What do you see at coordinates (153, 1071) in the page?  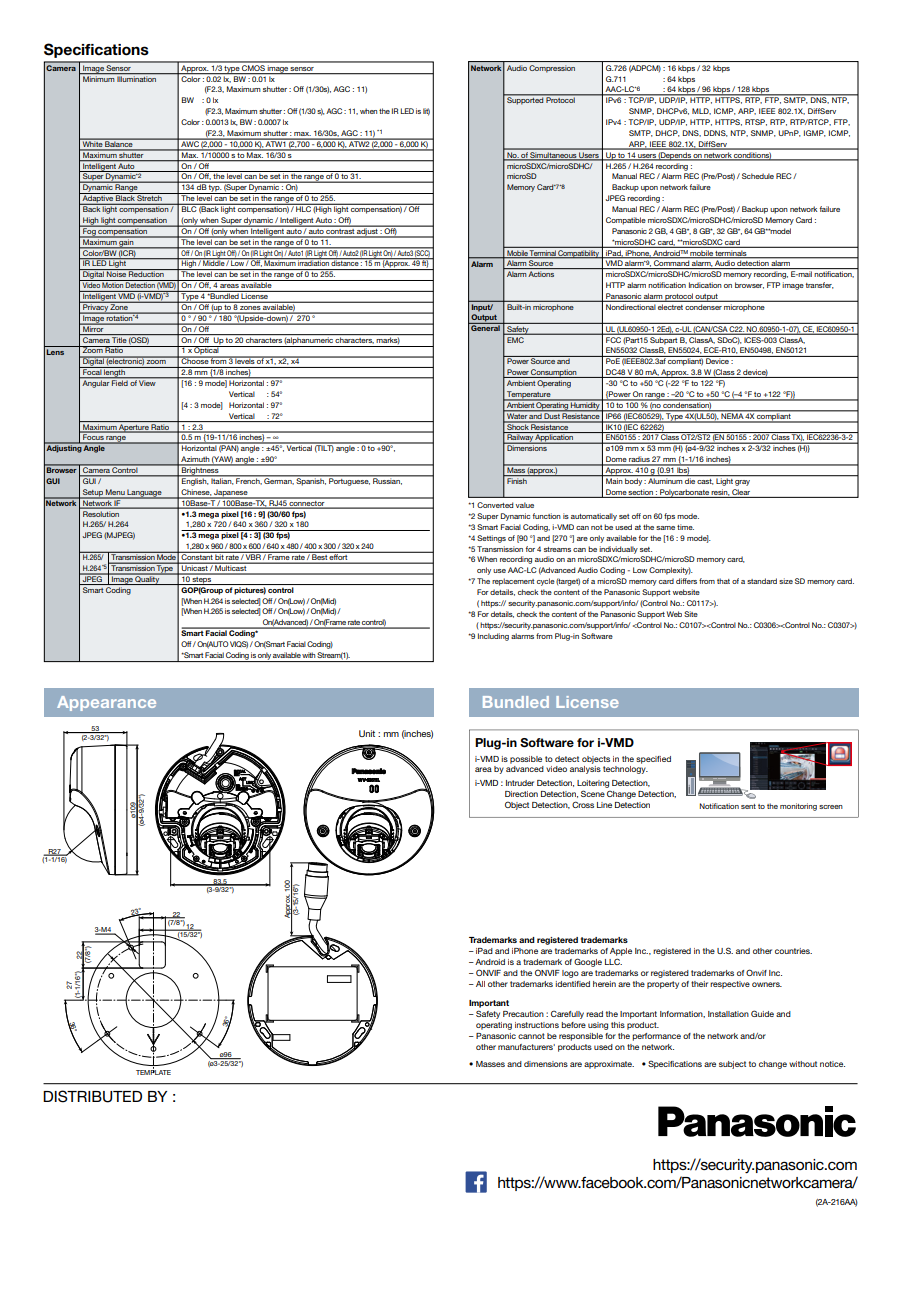 I see `TEMPLATE` at bounding box center [153, 1071].
